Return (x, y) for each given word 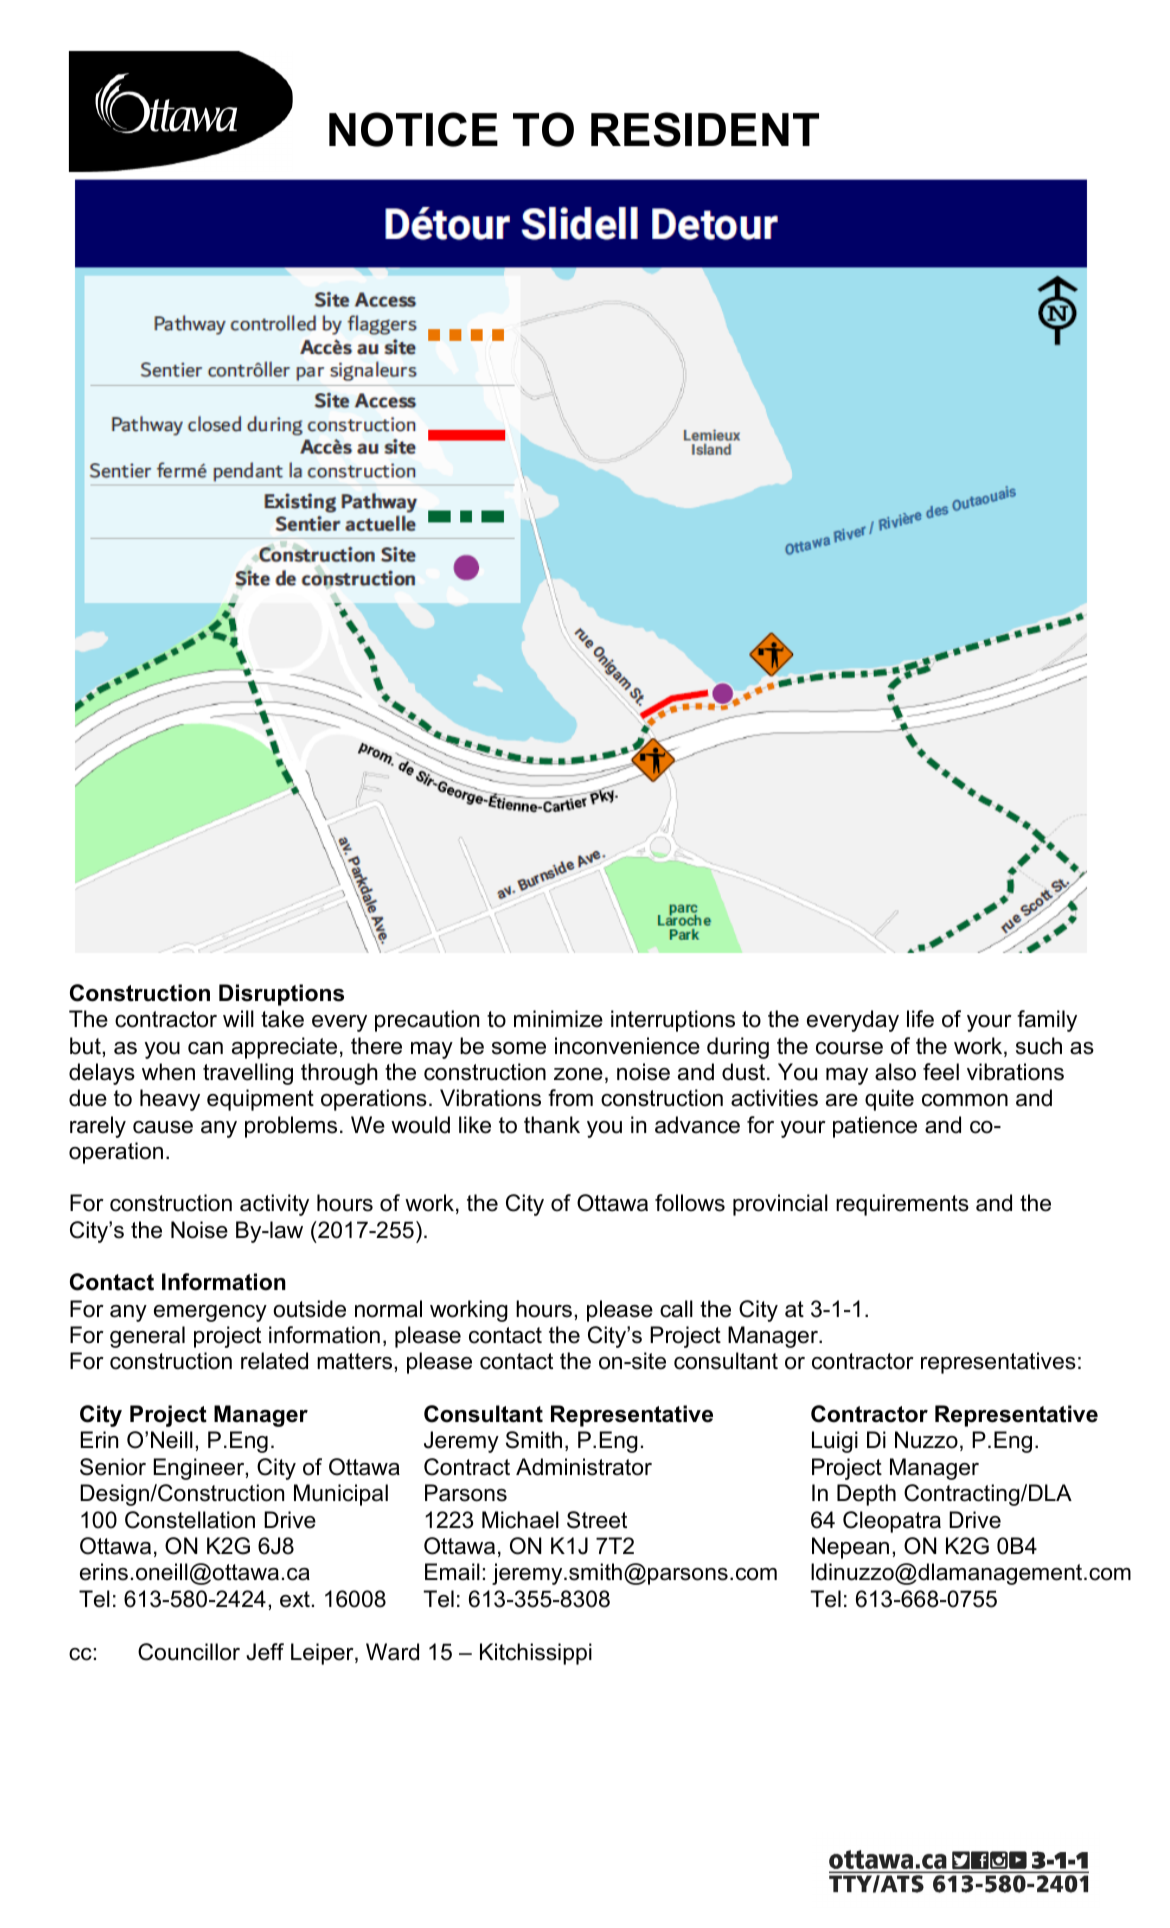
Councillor (189, 1652)
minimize (558, 1019)
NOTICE (413, 129)
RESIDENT (705, 129)
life (920, 1019)
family (1047, 1021)
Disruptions (281, 995)
